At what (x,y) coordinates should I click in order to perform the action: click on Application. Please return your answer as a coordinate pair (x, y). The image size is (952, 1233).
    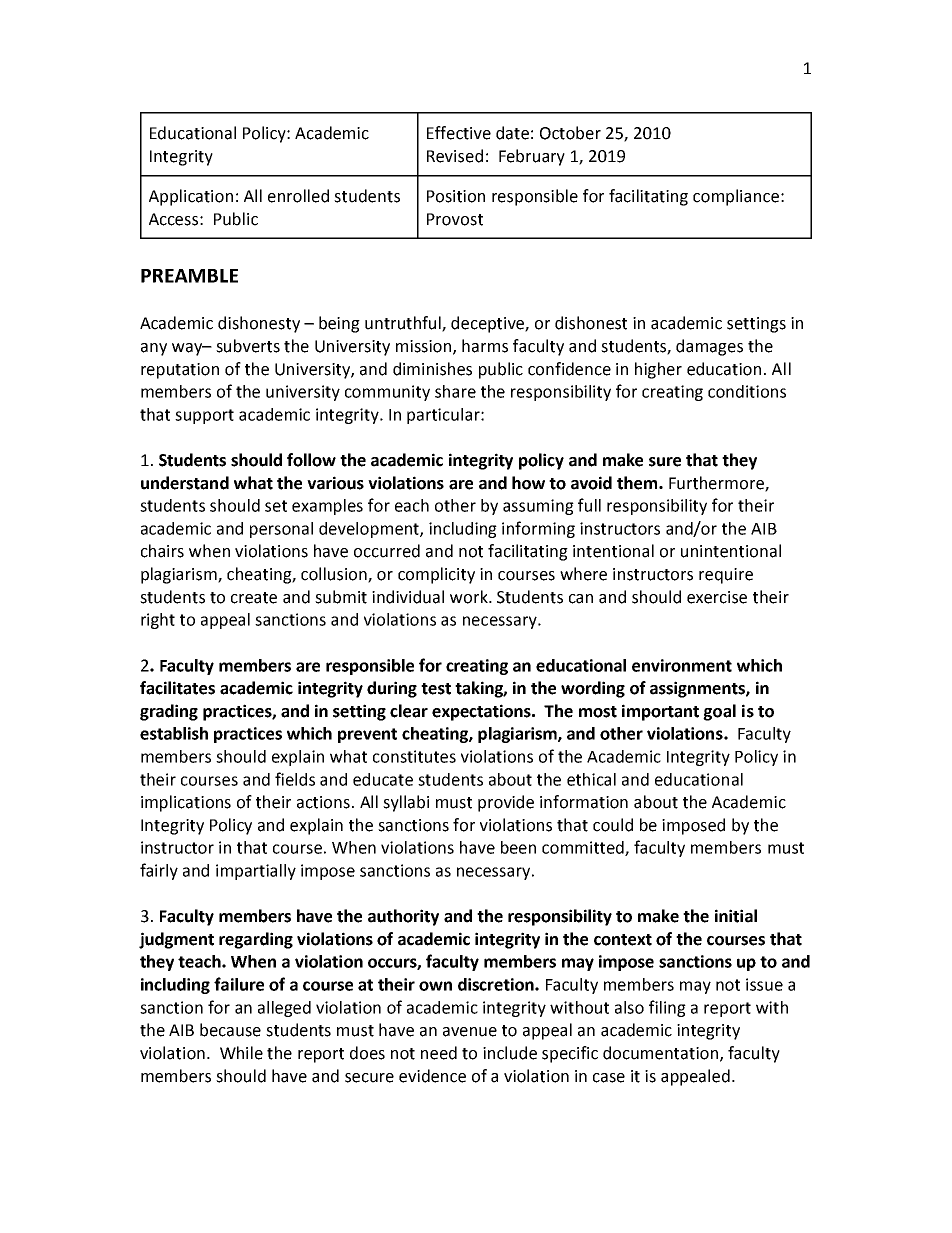
    Looking at the image, I should click on (191, 197).
